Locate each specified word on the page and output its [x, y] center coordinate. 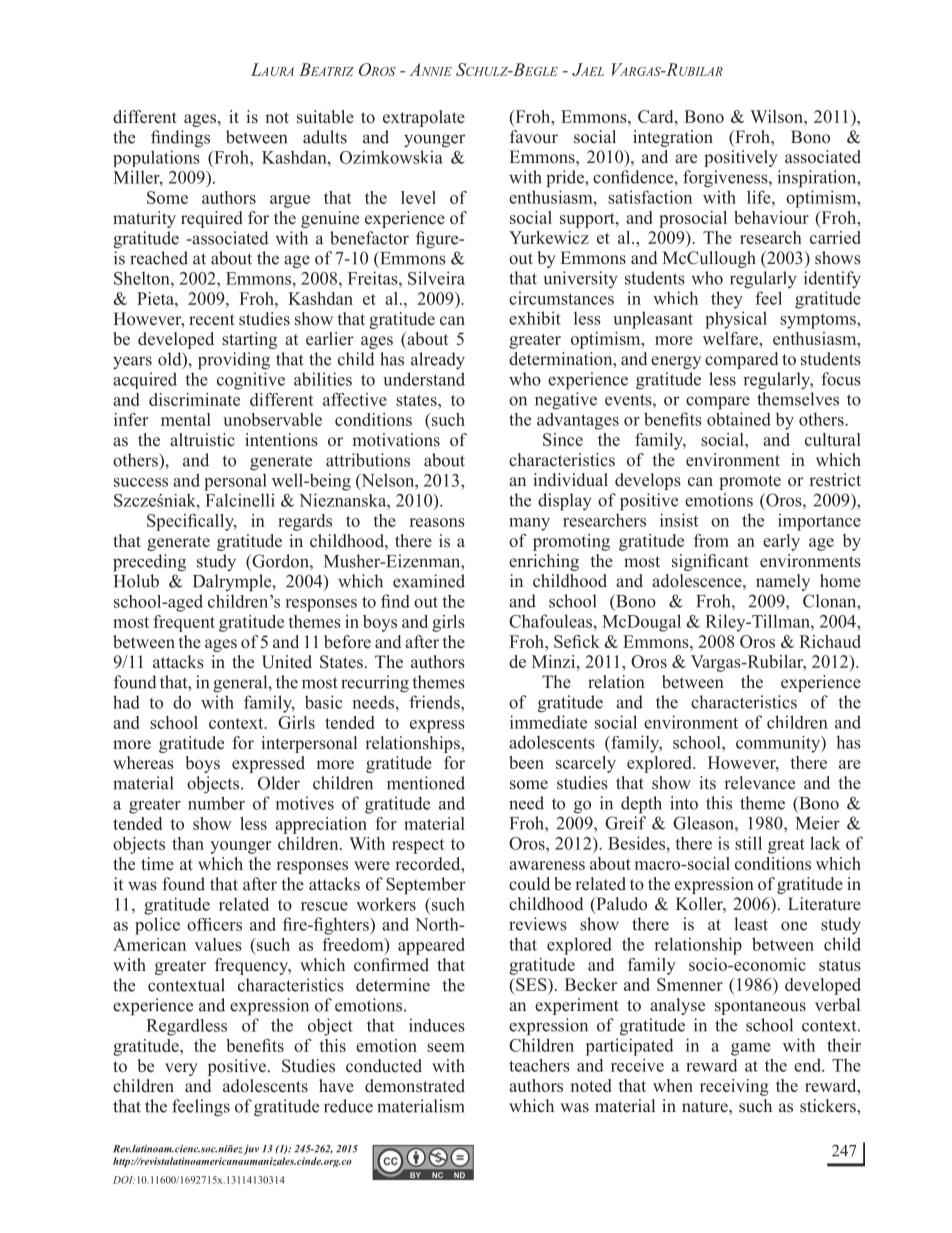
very [181, 1069]
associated [823, 157]
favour [534, 136]
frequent [184, 623]
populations [157, 158]
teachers [539, 1065]
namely [783, 582]
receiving [734, 1087]
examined [429, 581]
